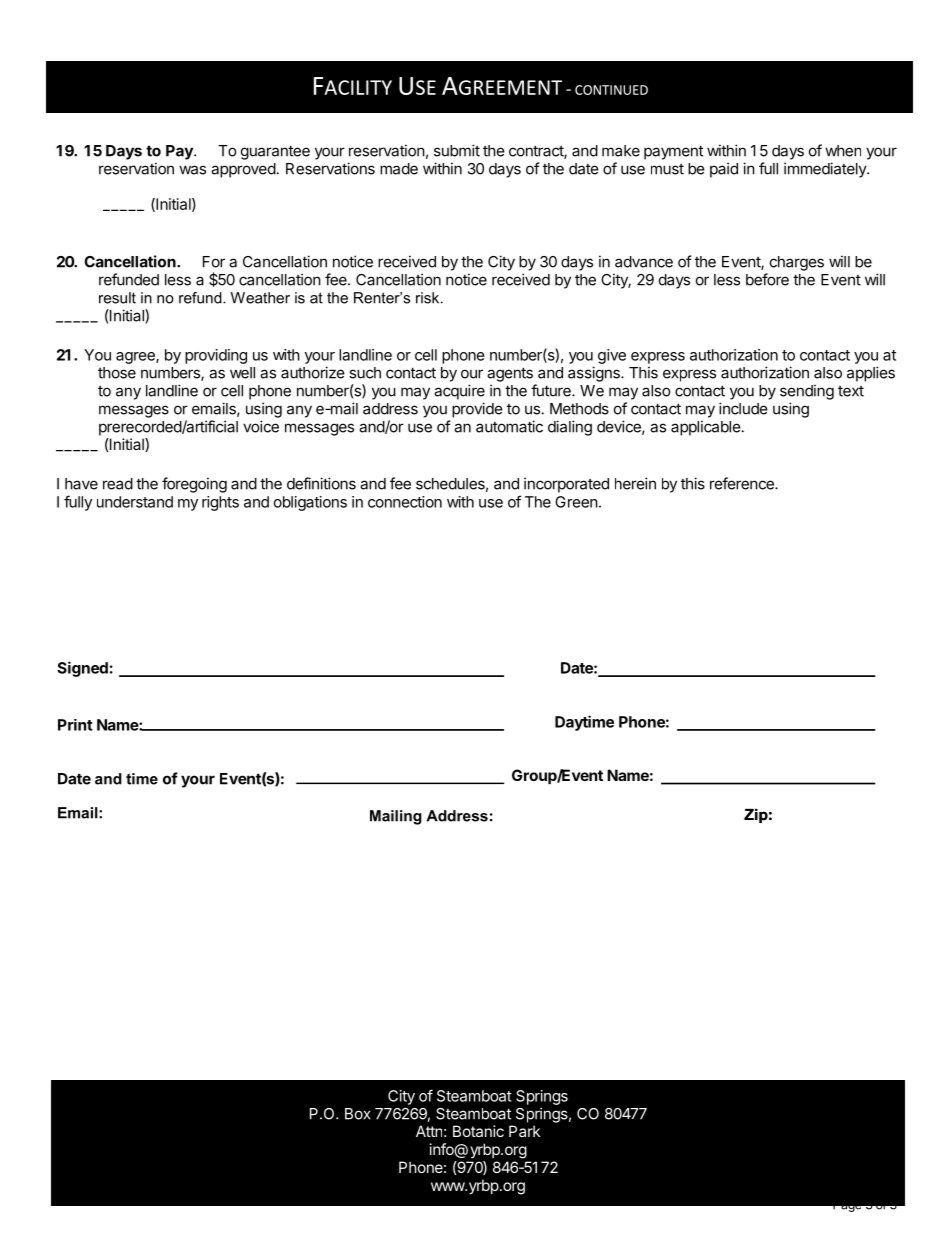 The width and height of the screenshot is (952, 1233). What do you see at coordinates (358, 1114) in the screenshot?
I see `Box` at bounding box center [358, 1114].
